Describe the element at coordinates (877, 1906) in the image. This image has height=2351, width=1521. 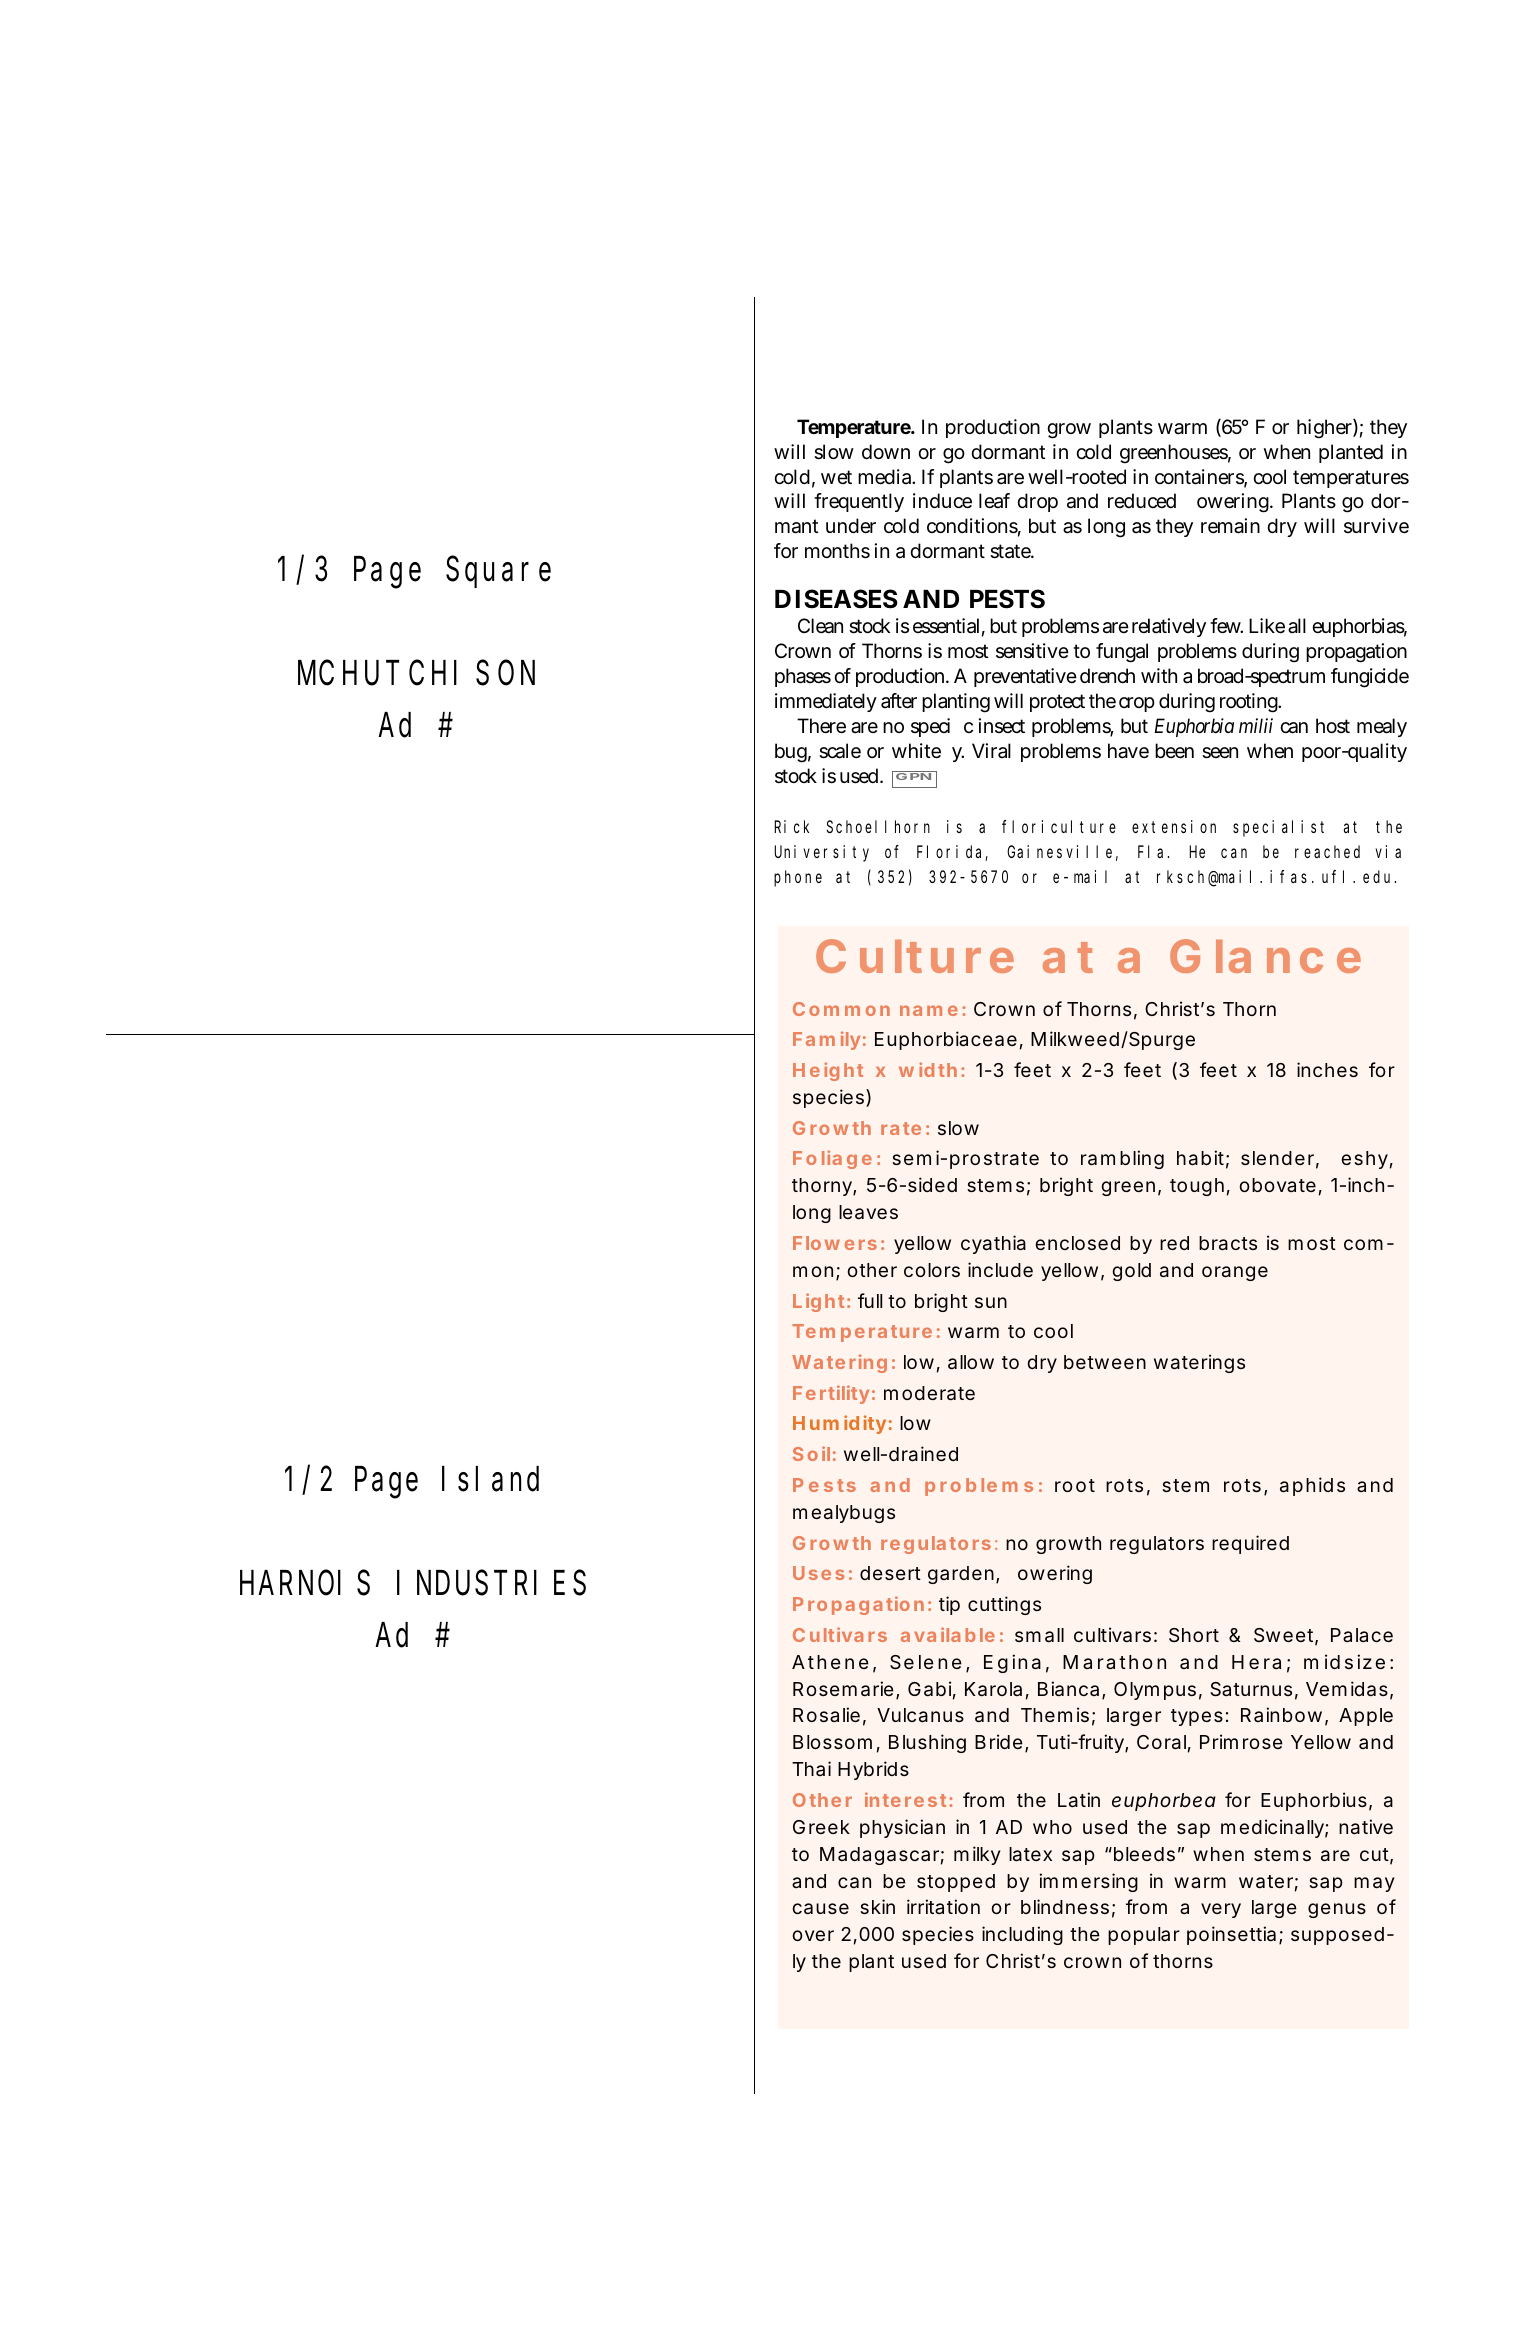
I see `skin` at that location.
